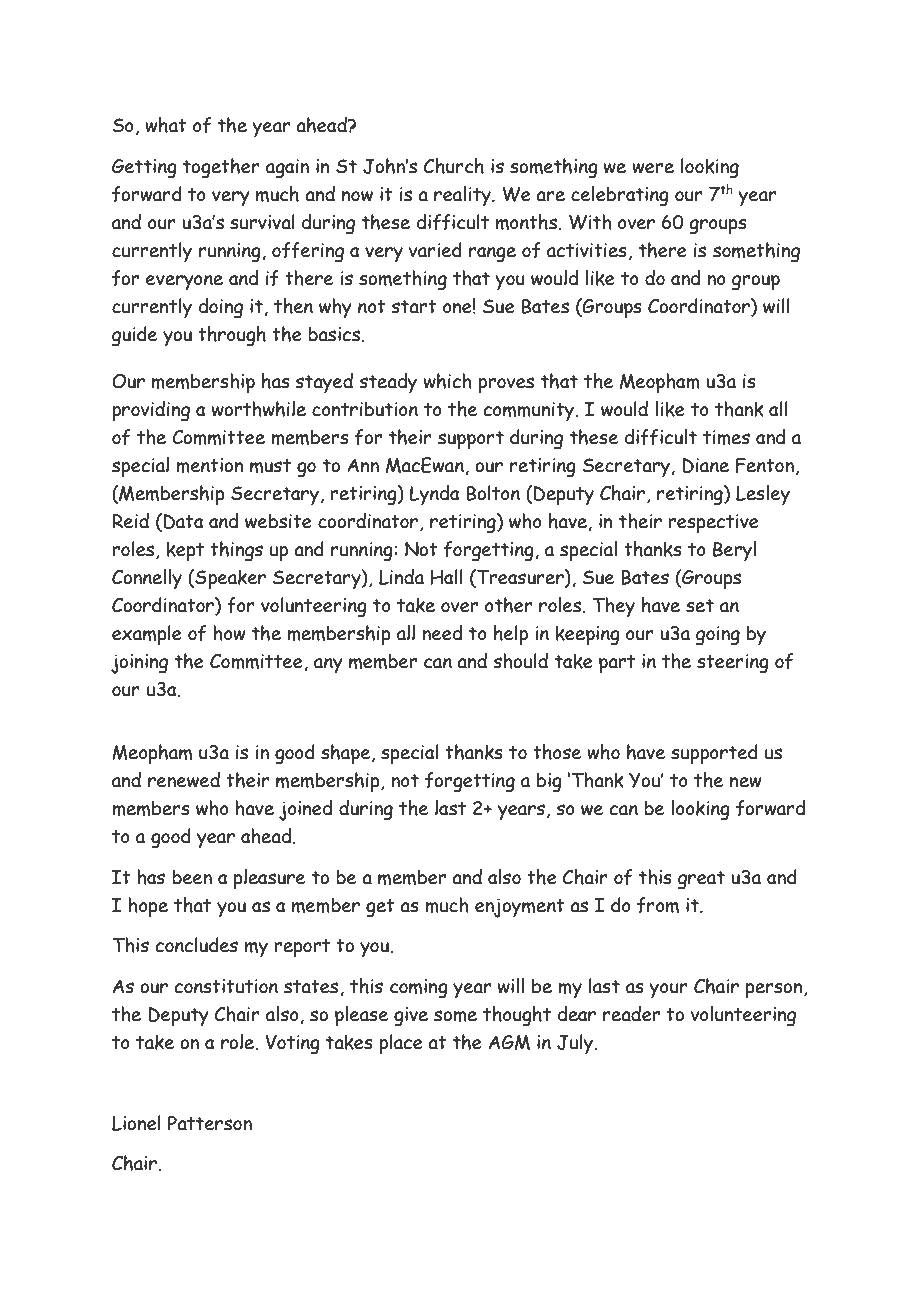 This screenshot has height=1308, width=924. Describe the element at coordinates (726, 437) in the screenshot. I see `times` at that location.
